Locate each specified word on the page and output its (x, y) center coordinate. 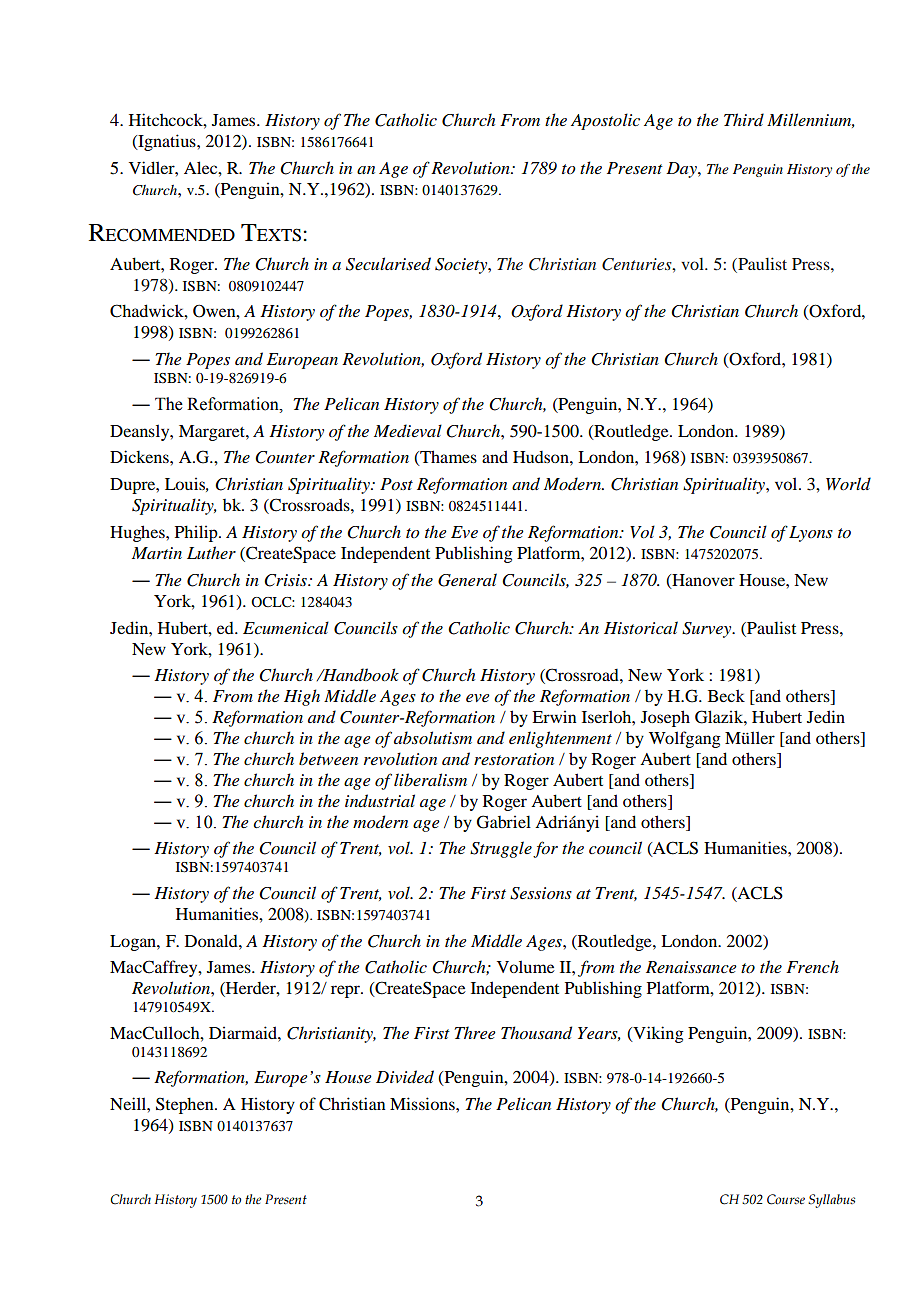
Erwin (554, 716)
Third (744, 119)
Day (682, 170)
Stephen (186, 1105)
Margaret (213, 433)
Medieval (408, 430)
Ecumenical (286, 627)
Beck (726, 695)
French (812, 966)
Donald (212, 940)
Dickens (140, 456)
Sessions (541, 893)
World (848, 483)
